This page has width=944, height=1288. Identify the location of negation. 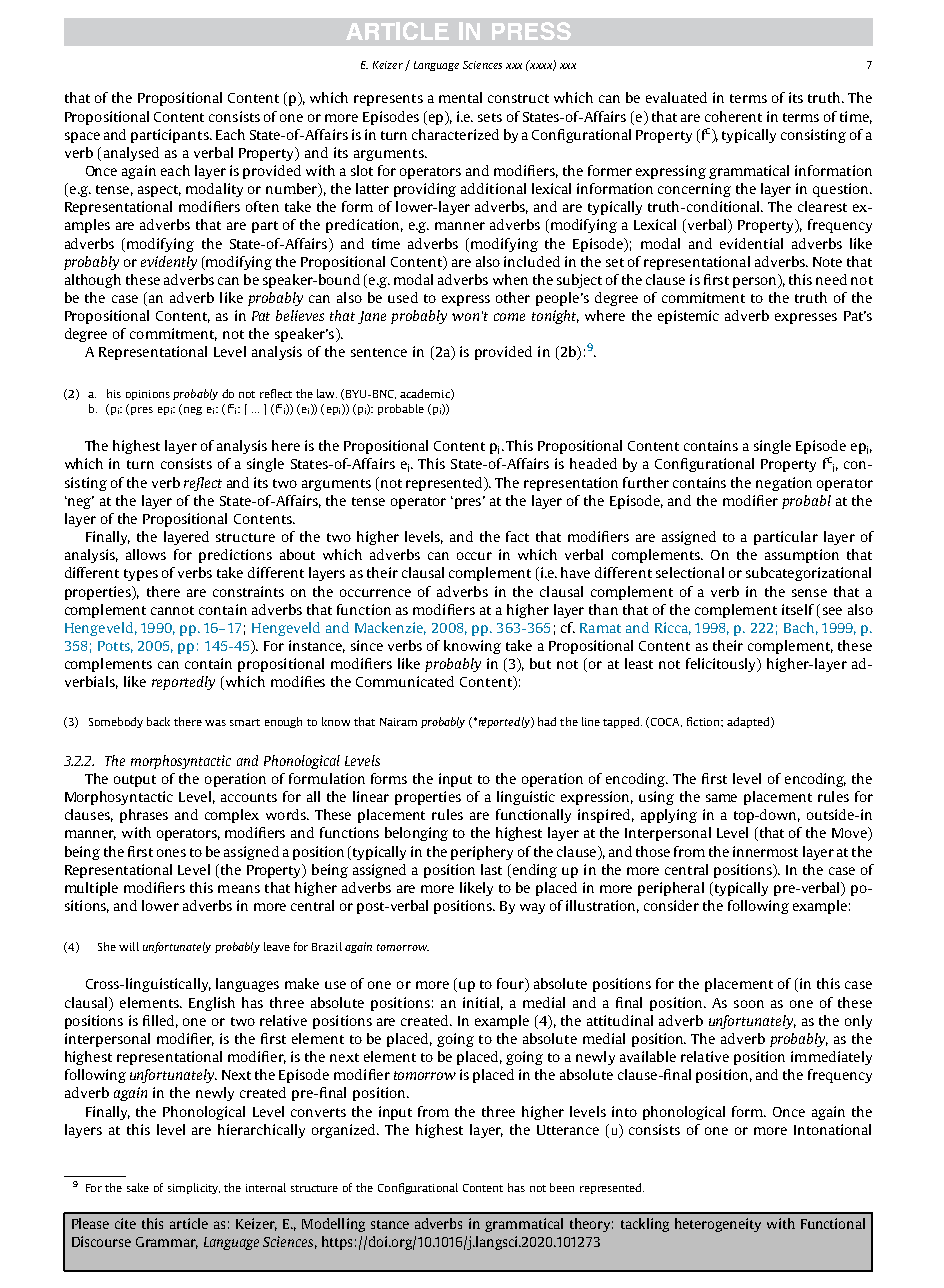
(784, 484).
